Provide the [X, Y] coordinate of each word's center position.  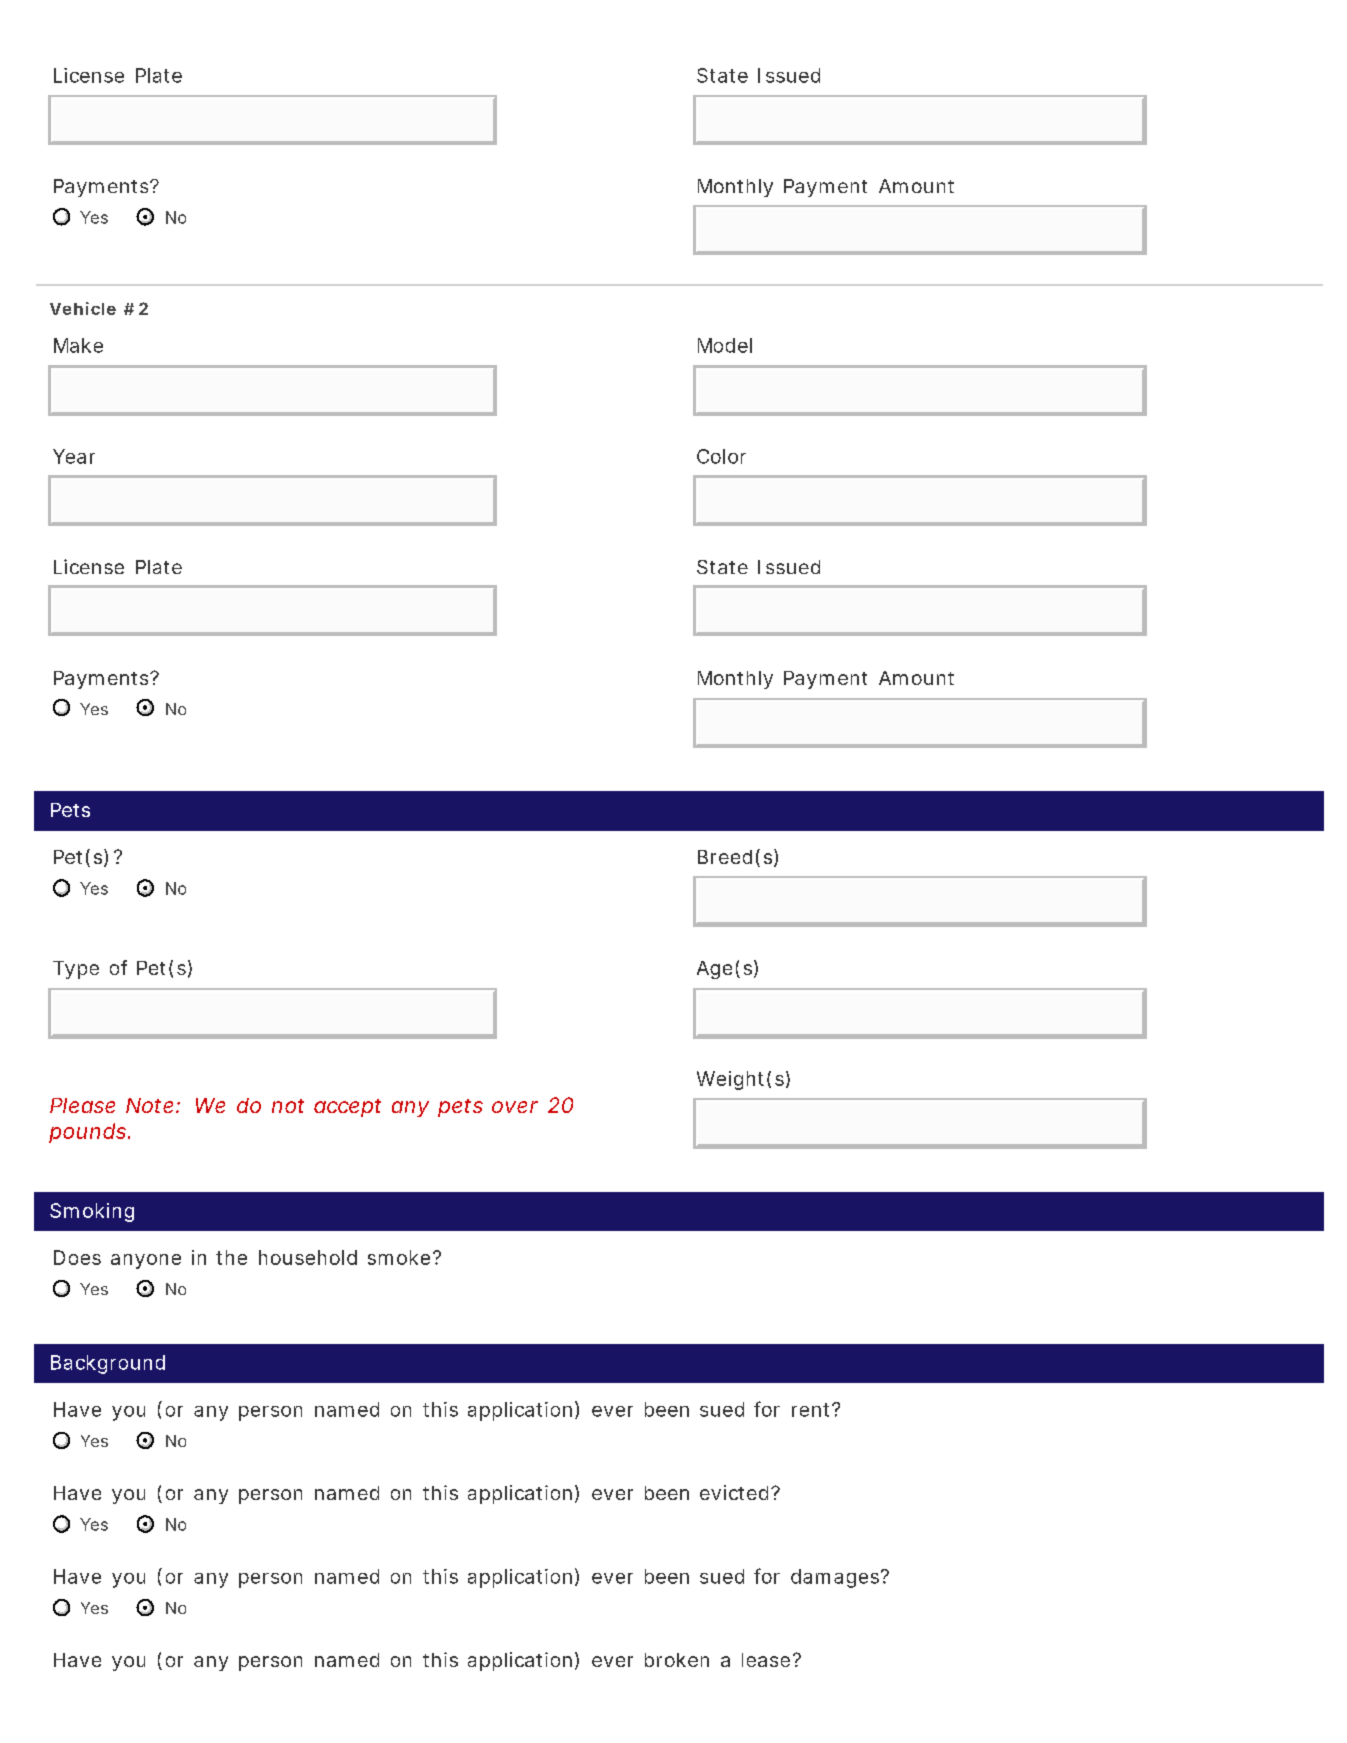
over [515, 1107]
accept [347, 1108]
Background [108, 1364]
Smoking [92, 1212]
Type [76, 970]
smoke [399, 1257]
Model [725, 345]
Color [721, 456]
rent [810, 1410]
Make [78, 345]
